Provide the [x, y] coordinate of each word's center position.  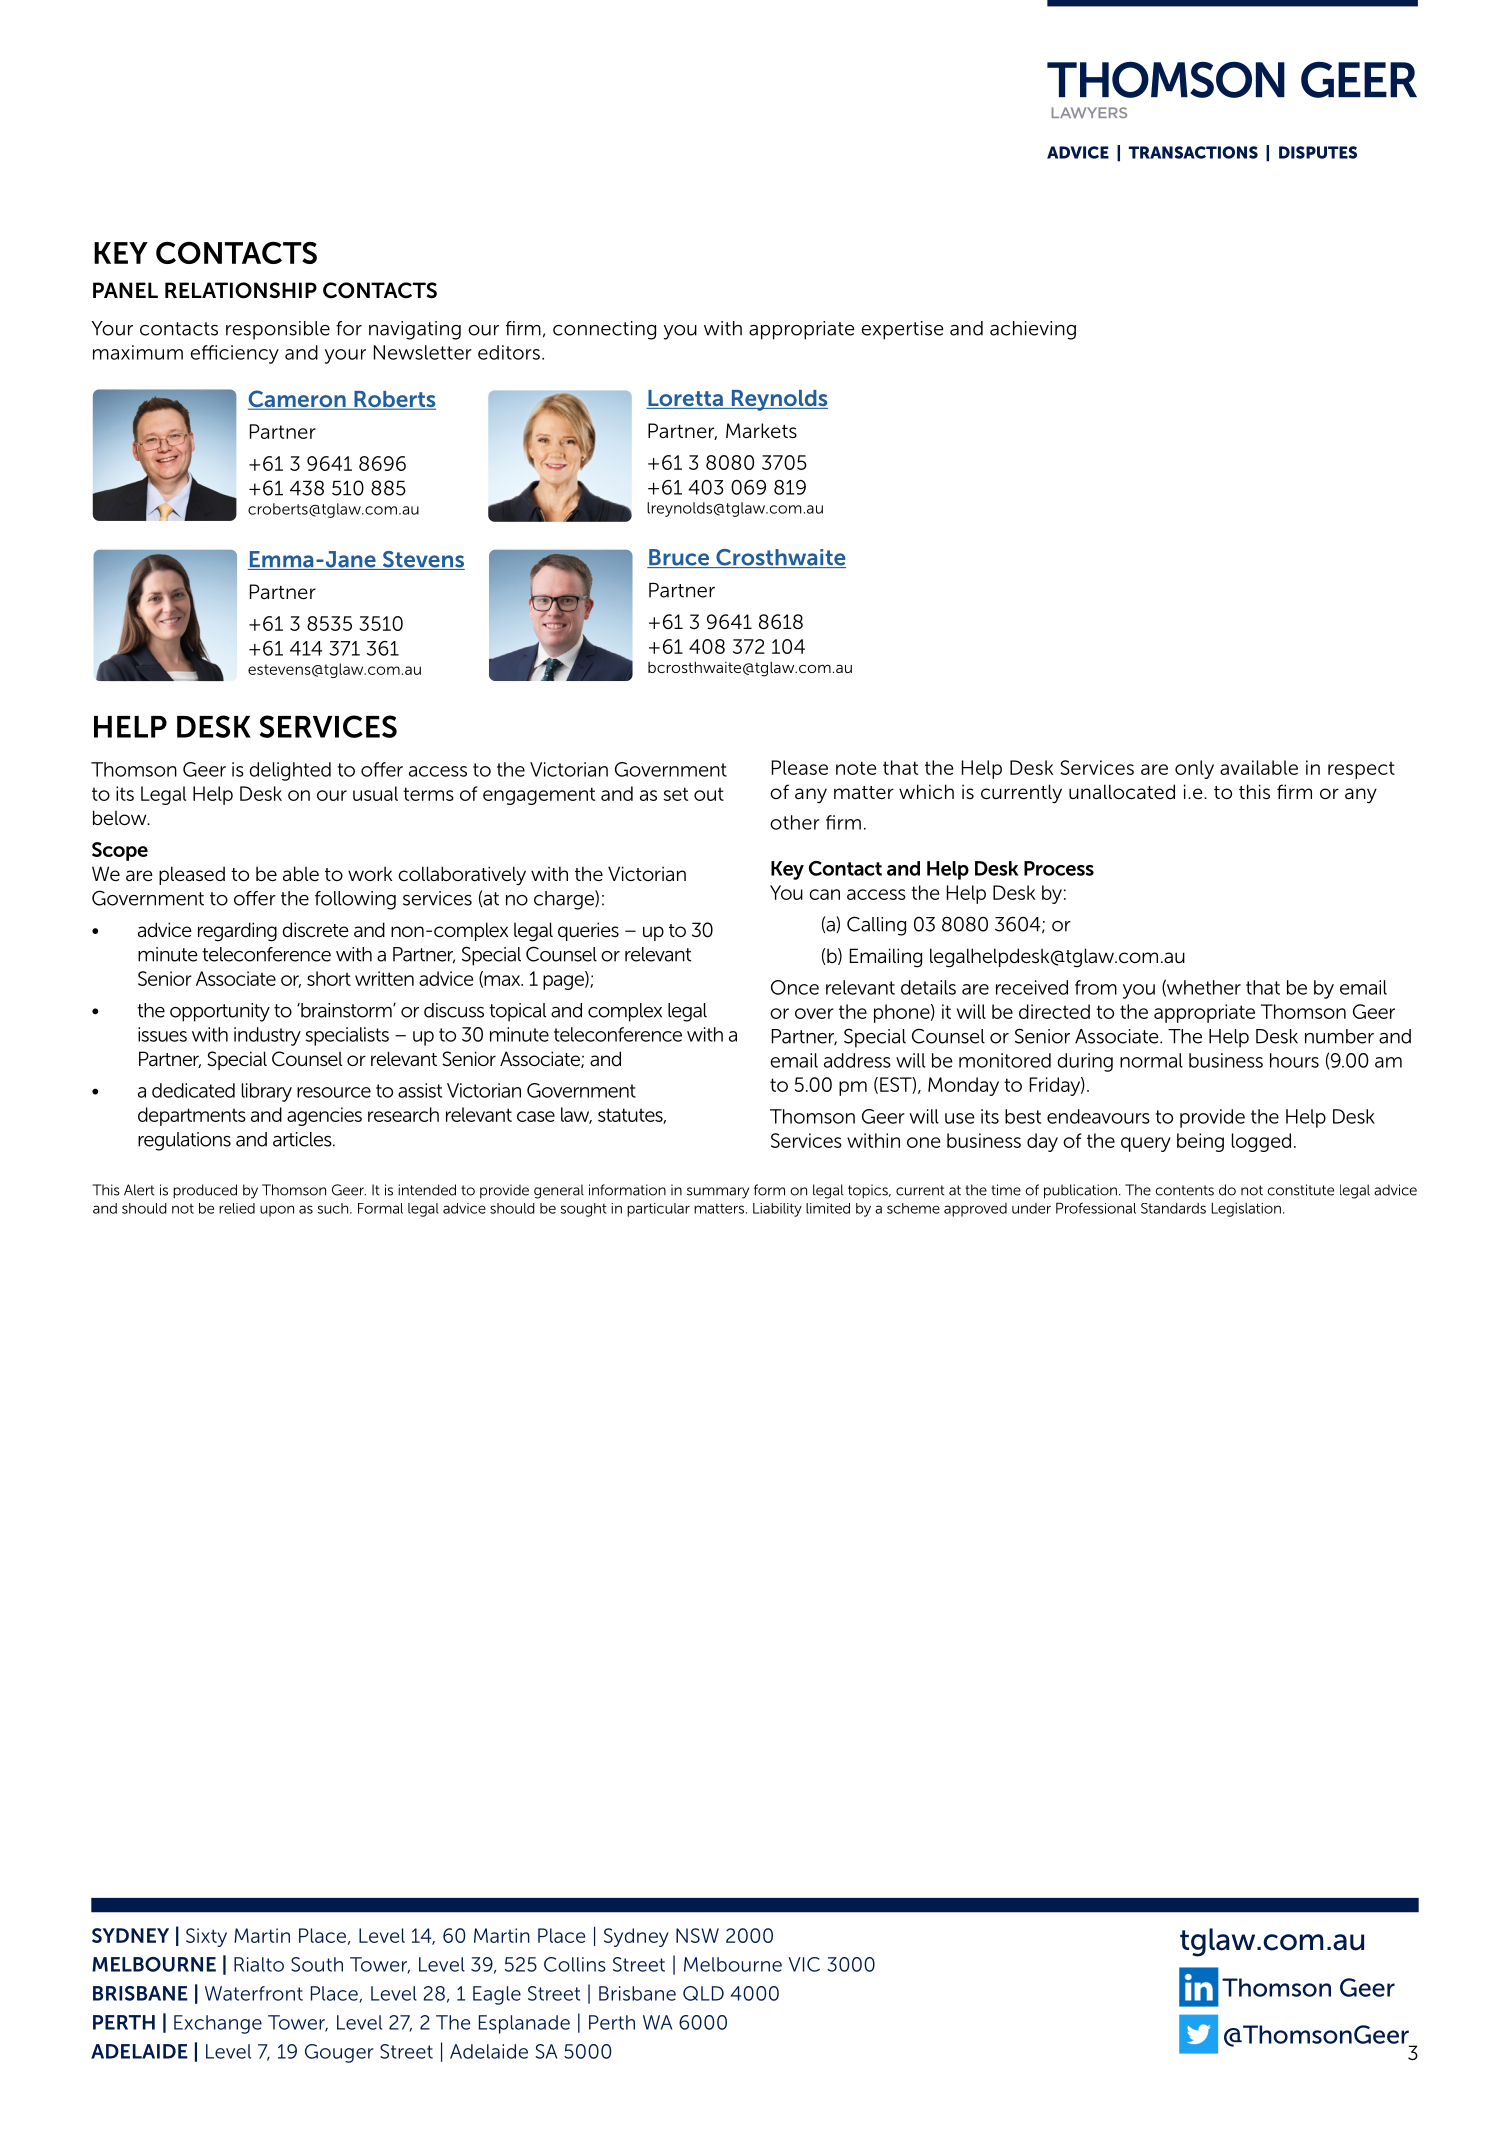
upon [277, 1211]
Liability [777, 1210]
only [1194, 769]
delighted [290, 771]
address [857, 1060]
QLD [703, 1993]
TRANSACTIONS [1193, 152]
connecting [604, 330]
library [267, 1092]
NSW [697, 1935]
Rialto [259, 1964]
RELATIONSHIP [241, 290]
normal [1151, 1060]
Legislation [1246, 1210]
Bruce [679, 558]
